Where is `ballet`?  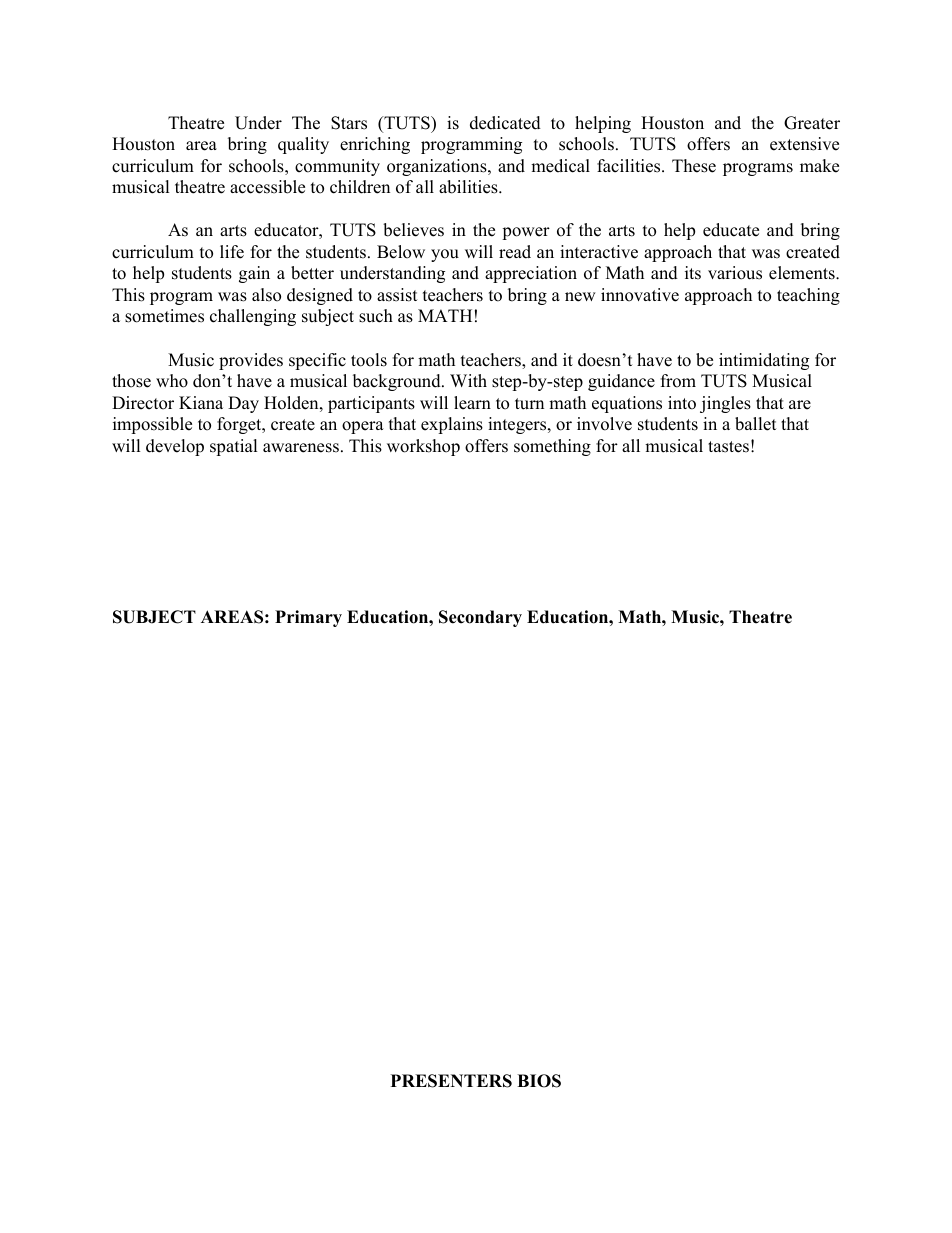 ballet is located at coordinates (756, 424).
